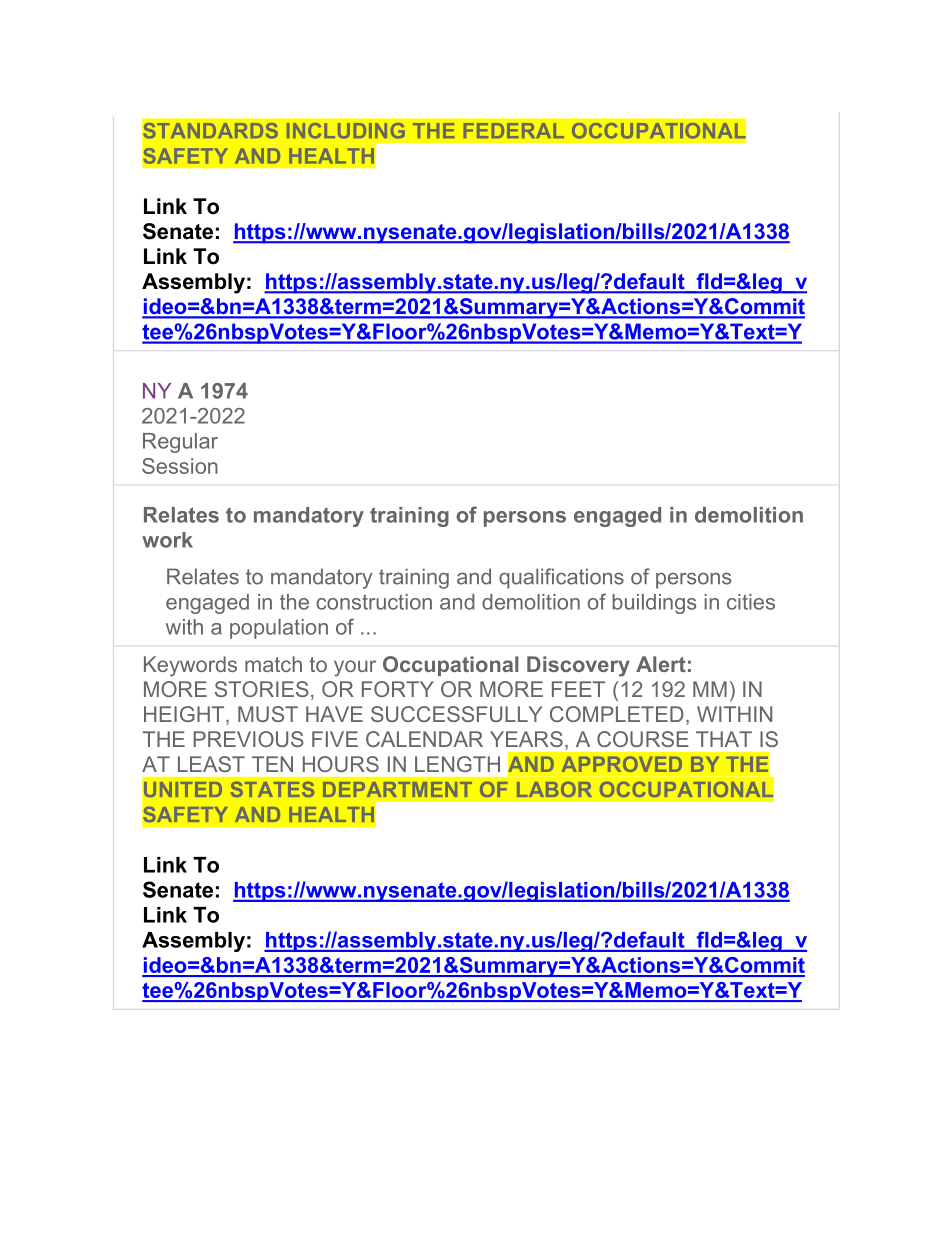 The height and width of the page is (1233, 952). What do you see at coordinates (180, 443) in the page?
I see `Regular` at bounding box center [180, 443].
